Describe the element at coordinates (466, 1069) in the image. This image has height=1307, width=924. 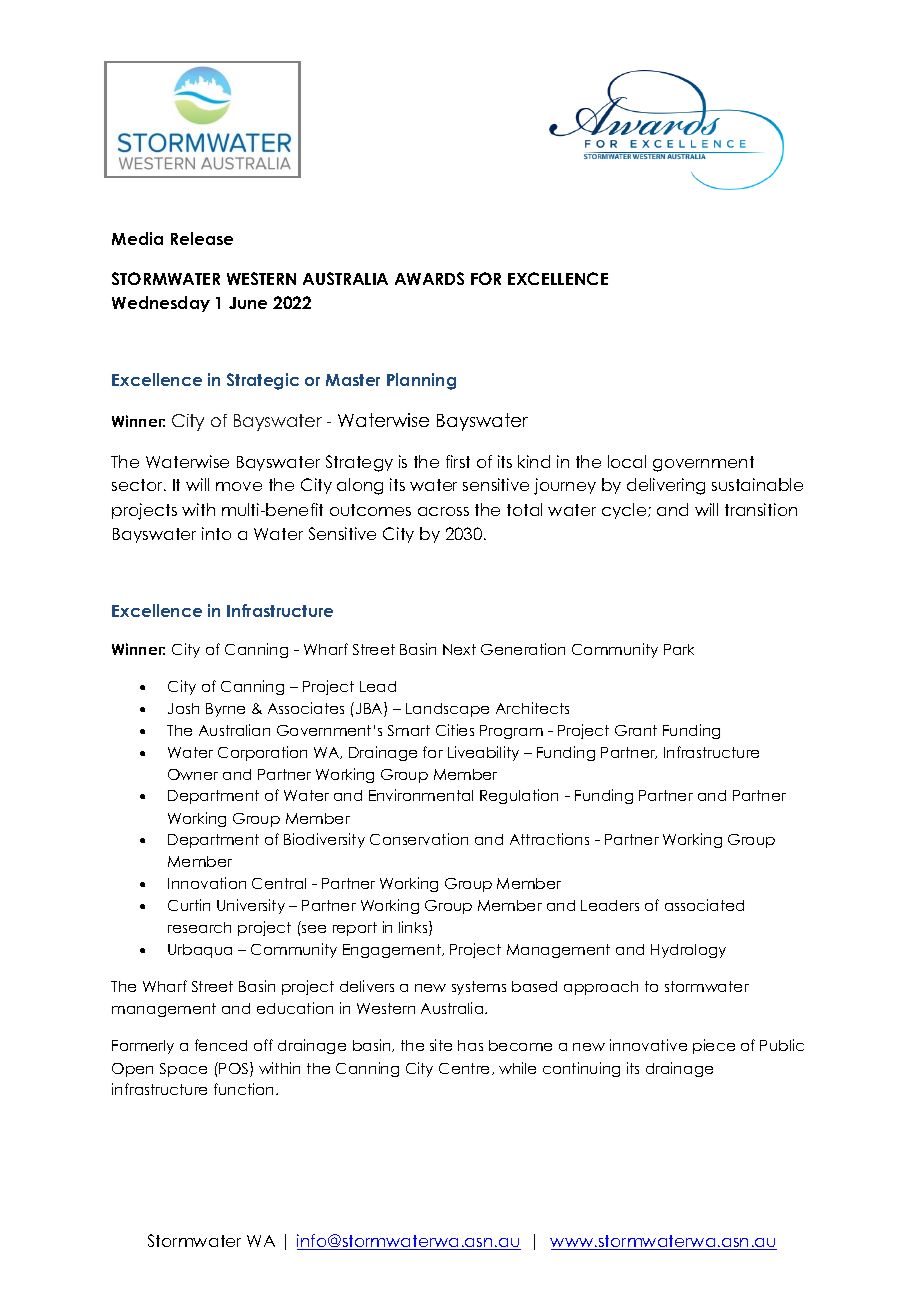
I see `Centre` at that location.
